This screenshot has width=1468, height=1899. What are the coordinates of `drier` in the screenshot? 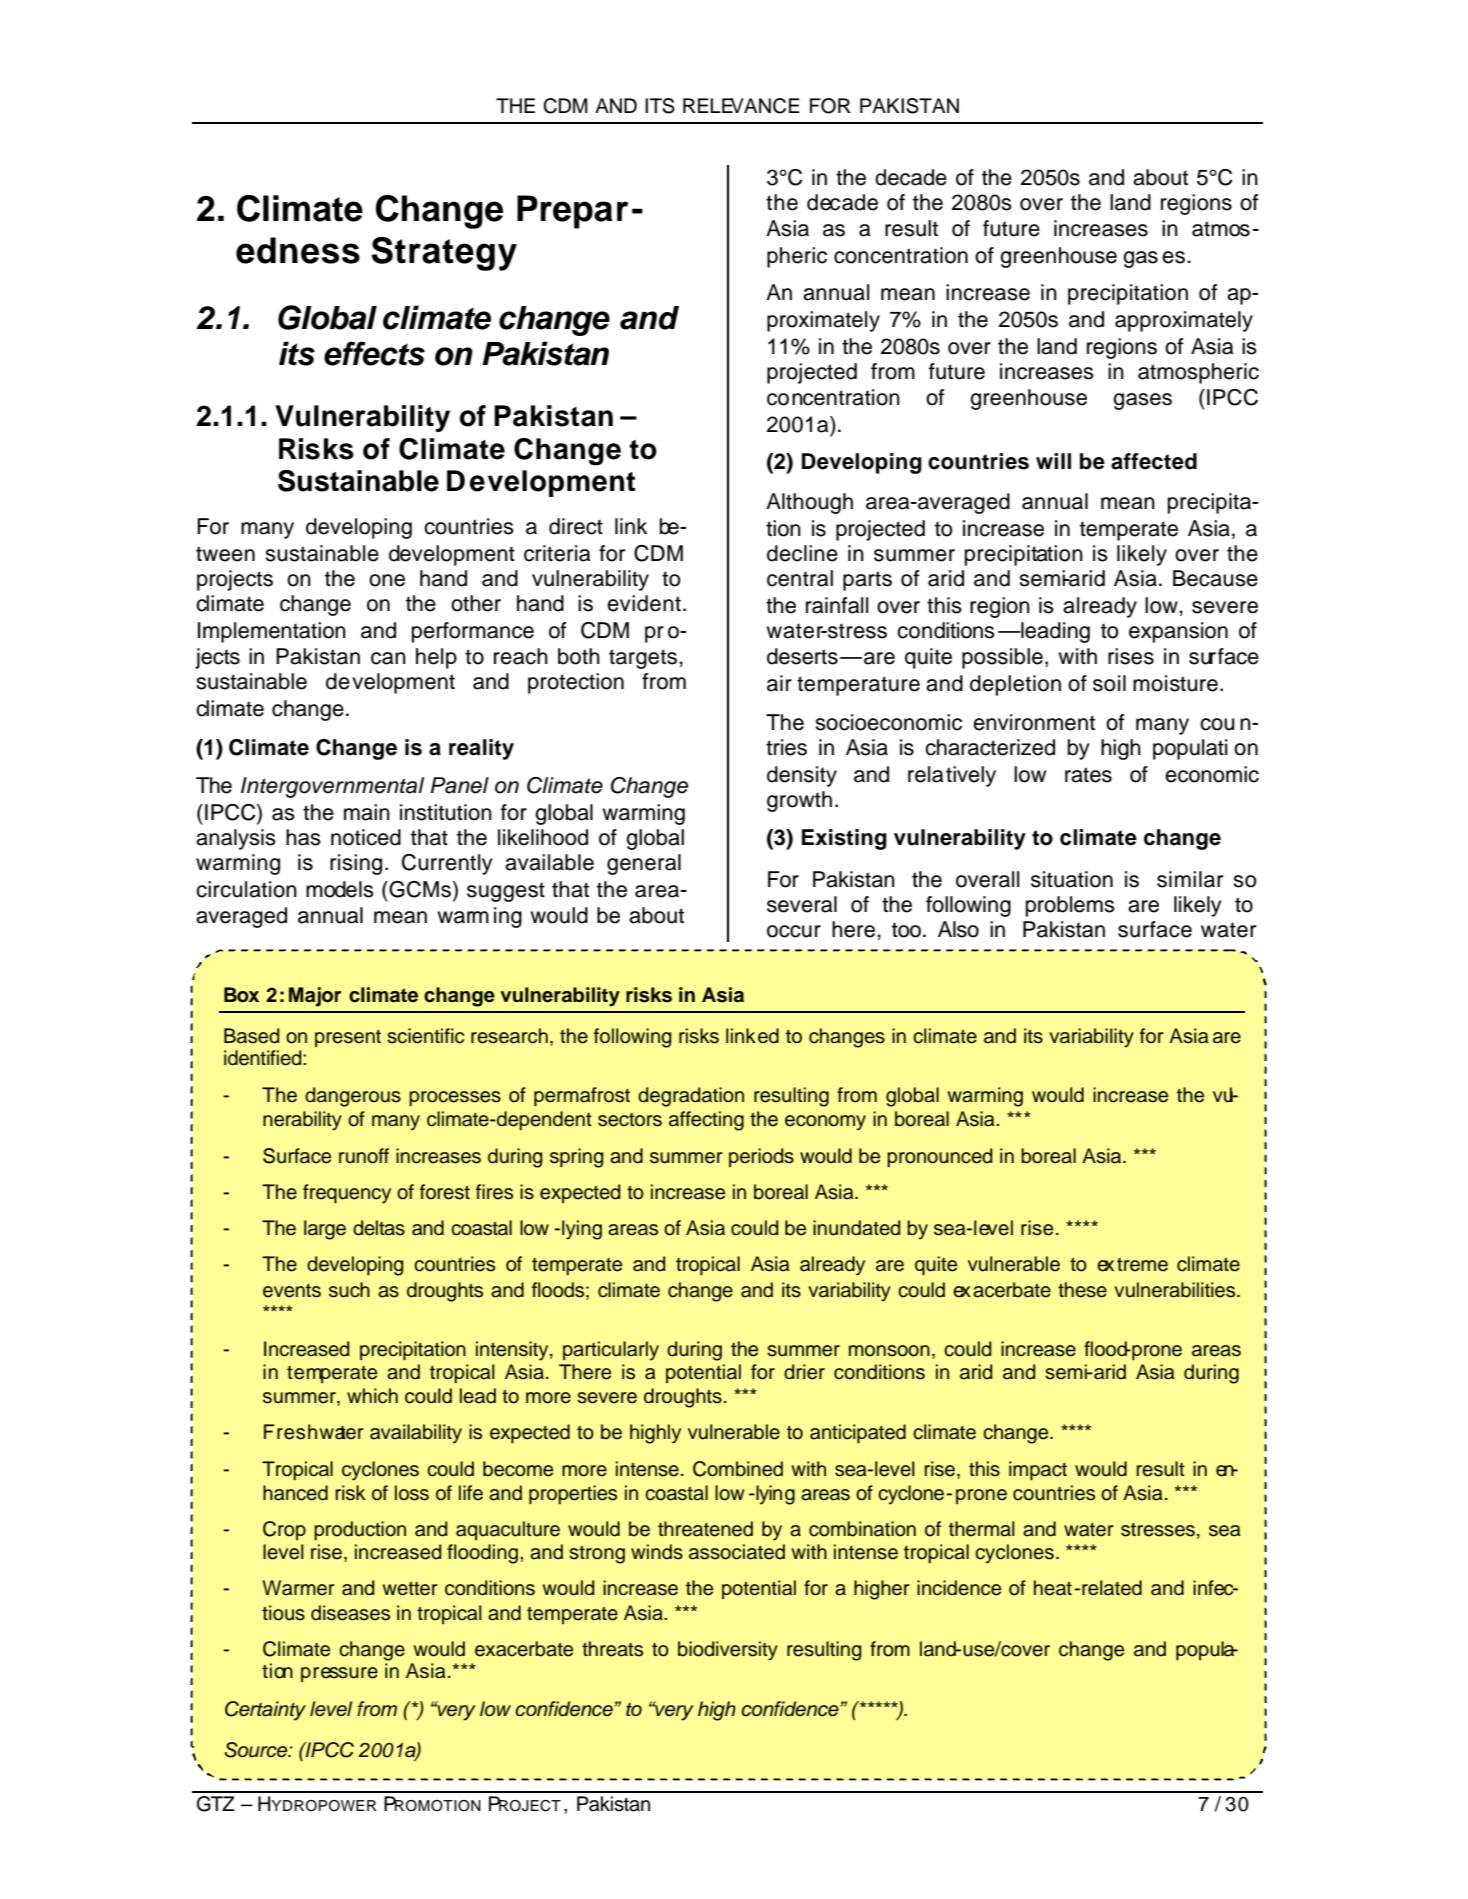 It's located at (804, 1372).
